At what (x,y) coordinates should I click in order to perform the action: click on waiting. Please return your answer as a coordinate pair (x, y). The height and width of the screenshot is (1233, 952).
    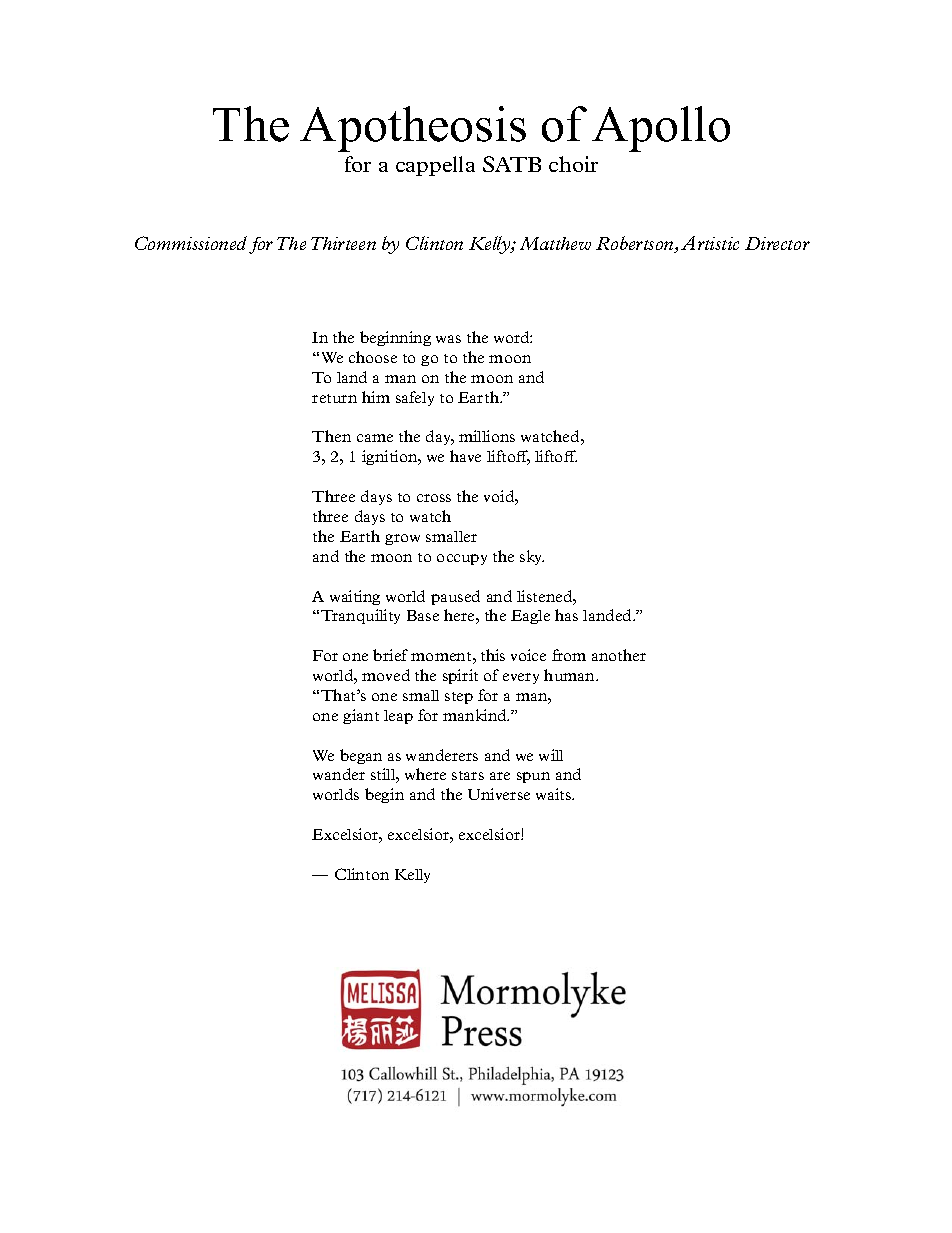
    Looking at the image, I should click on (355, 597).
